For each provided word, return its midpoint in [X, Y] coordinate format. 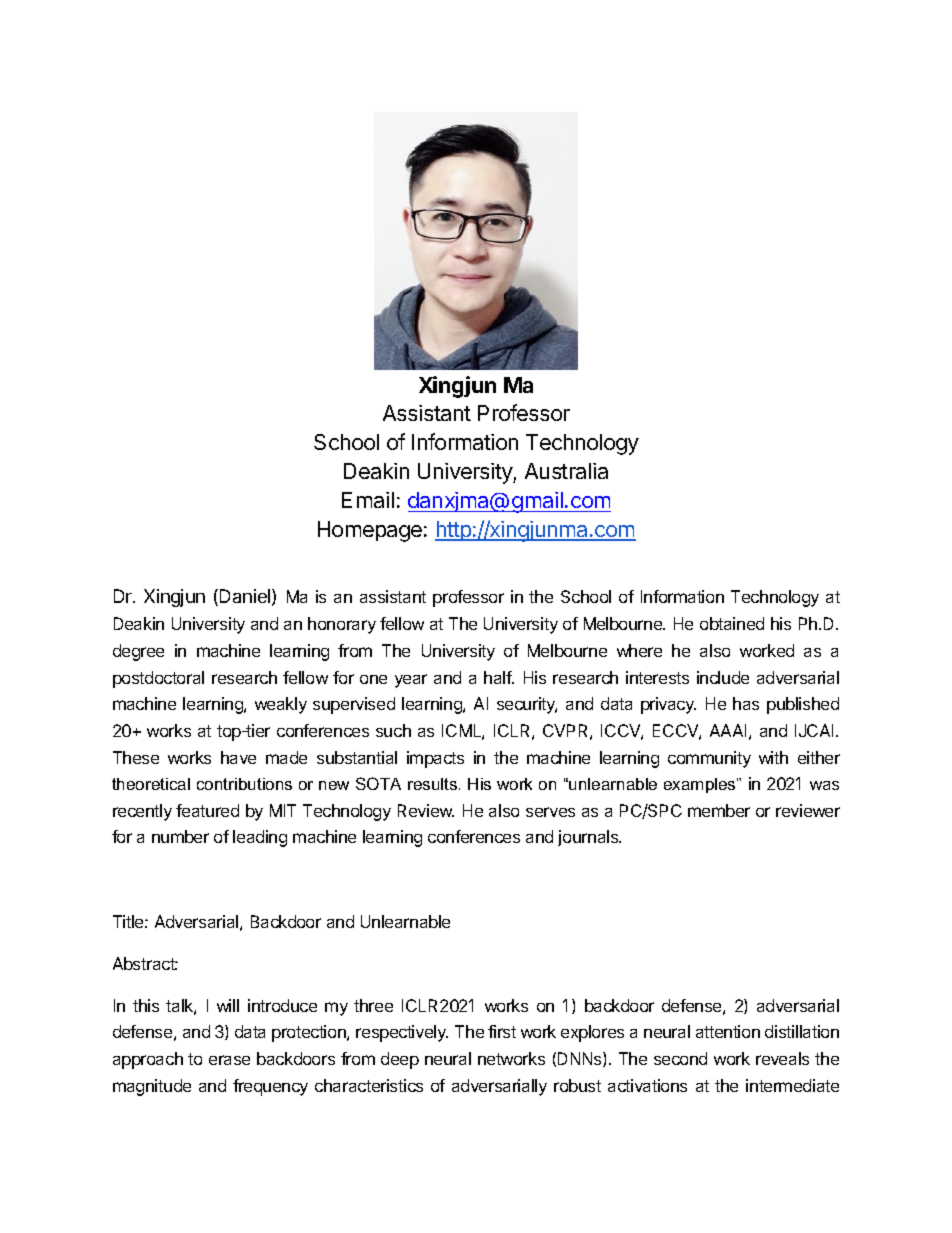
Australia [566, 471]
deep [400, 1060]
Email [368, 500]
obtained [732, 623]
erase [229, 1060]
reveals [782, 1058]
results [434, 784]
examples [701, 785]
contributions [244, 784]
